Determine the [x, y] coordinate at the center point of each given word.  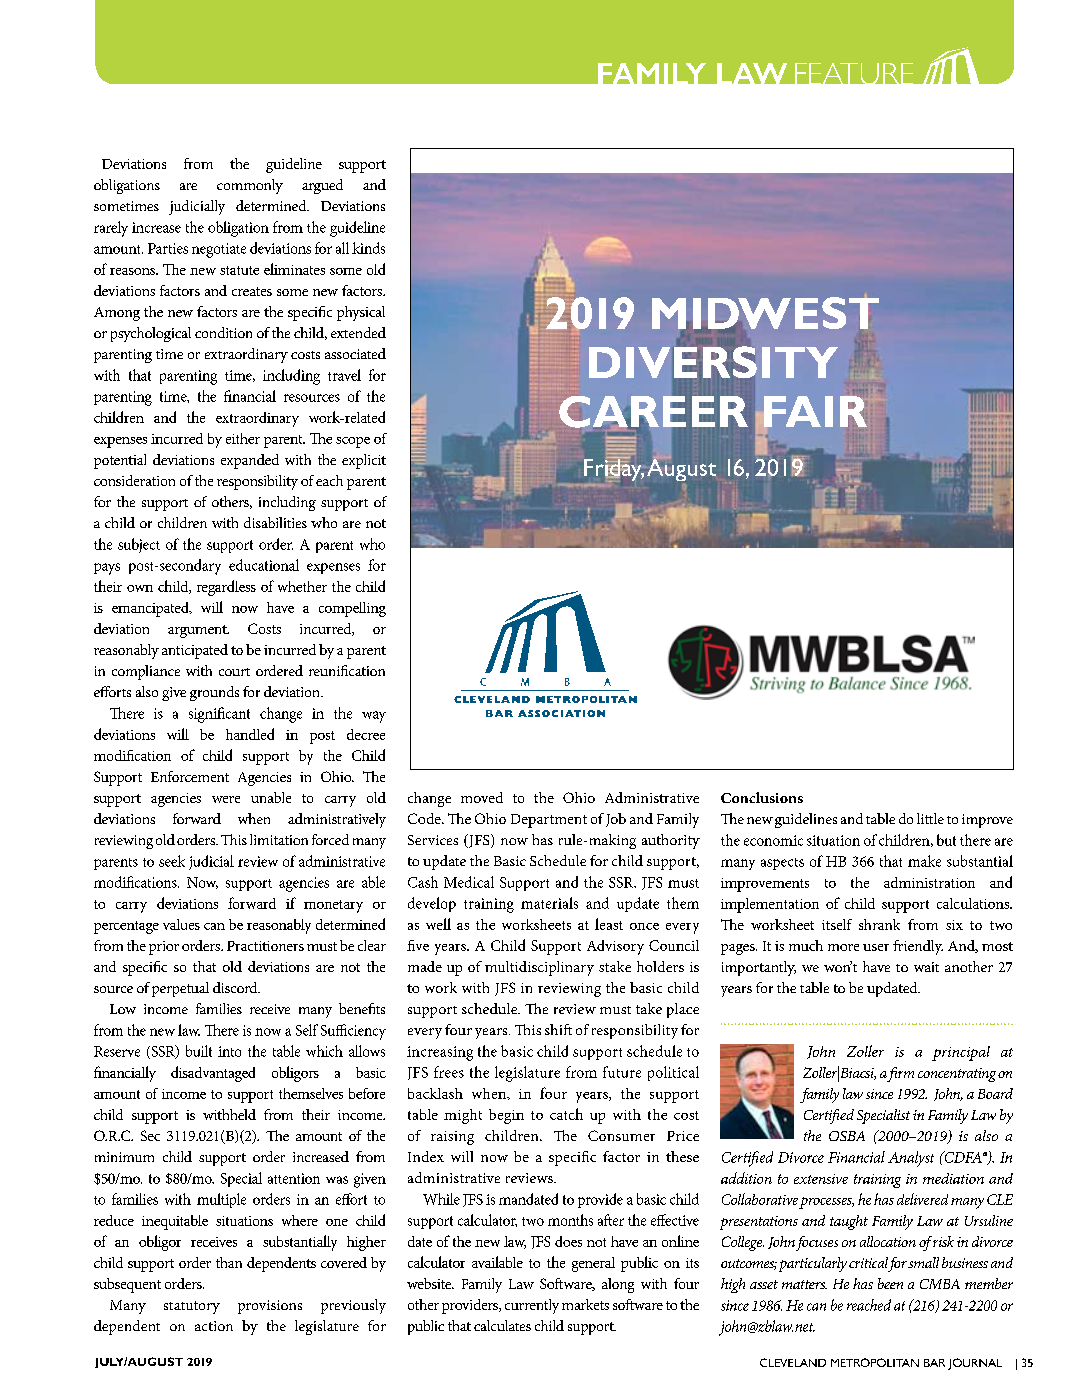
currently [532, 1306]
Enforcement [190, 776]
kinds [368, 248]
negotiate [219, 250]
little [930, 818]
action [214, 1326]
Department [549, 821]
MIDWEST [765, 313]
